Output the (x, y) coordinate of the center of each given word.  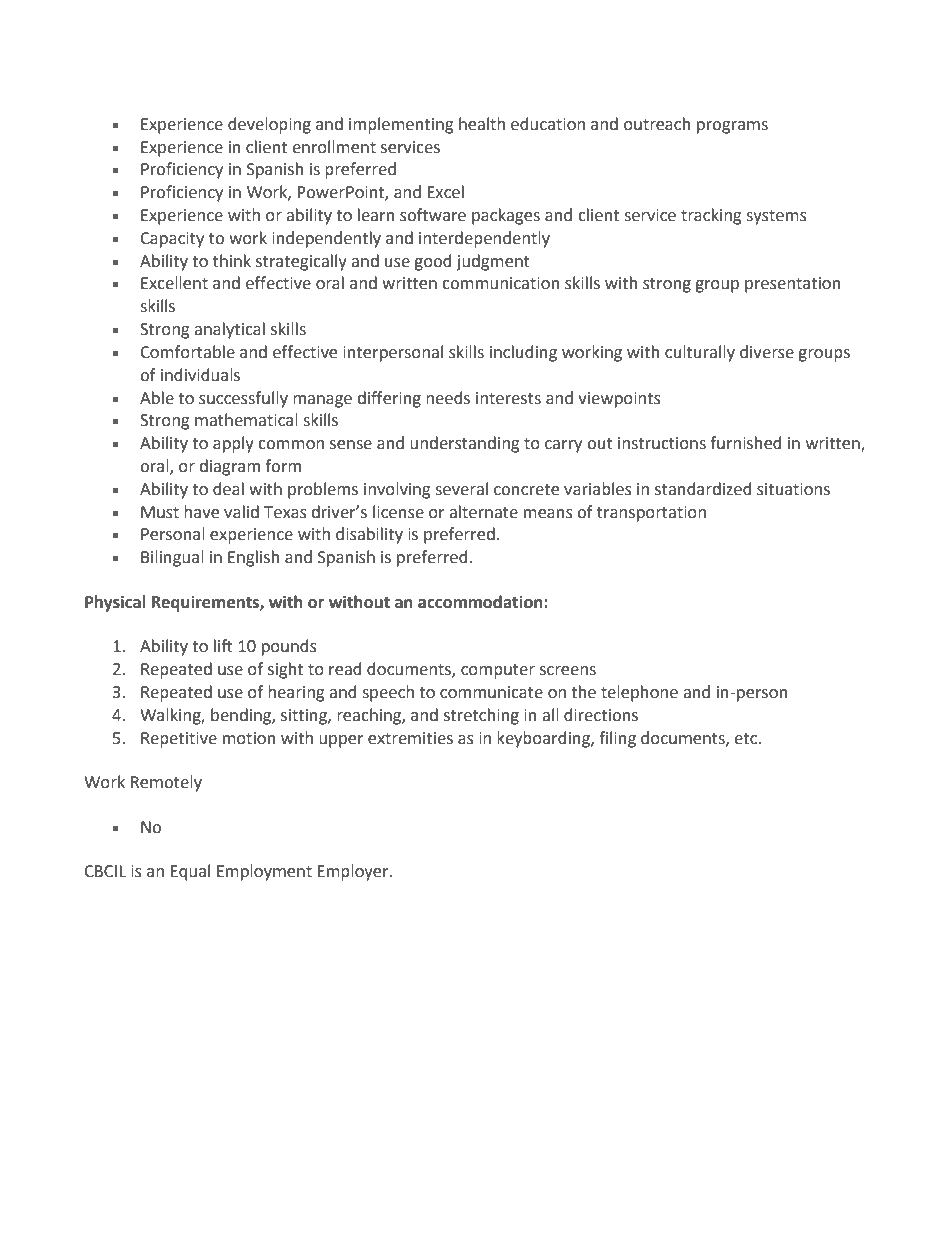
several (462, 489)
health (482, 124)
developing (269, 125)
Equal (190, 872)
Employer (354, 872)
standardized (703, 489)
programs (732, 127)
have (201, 512)
